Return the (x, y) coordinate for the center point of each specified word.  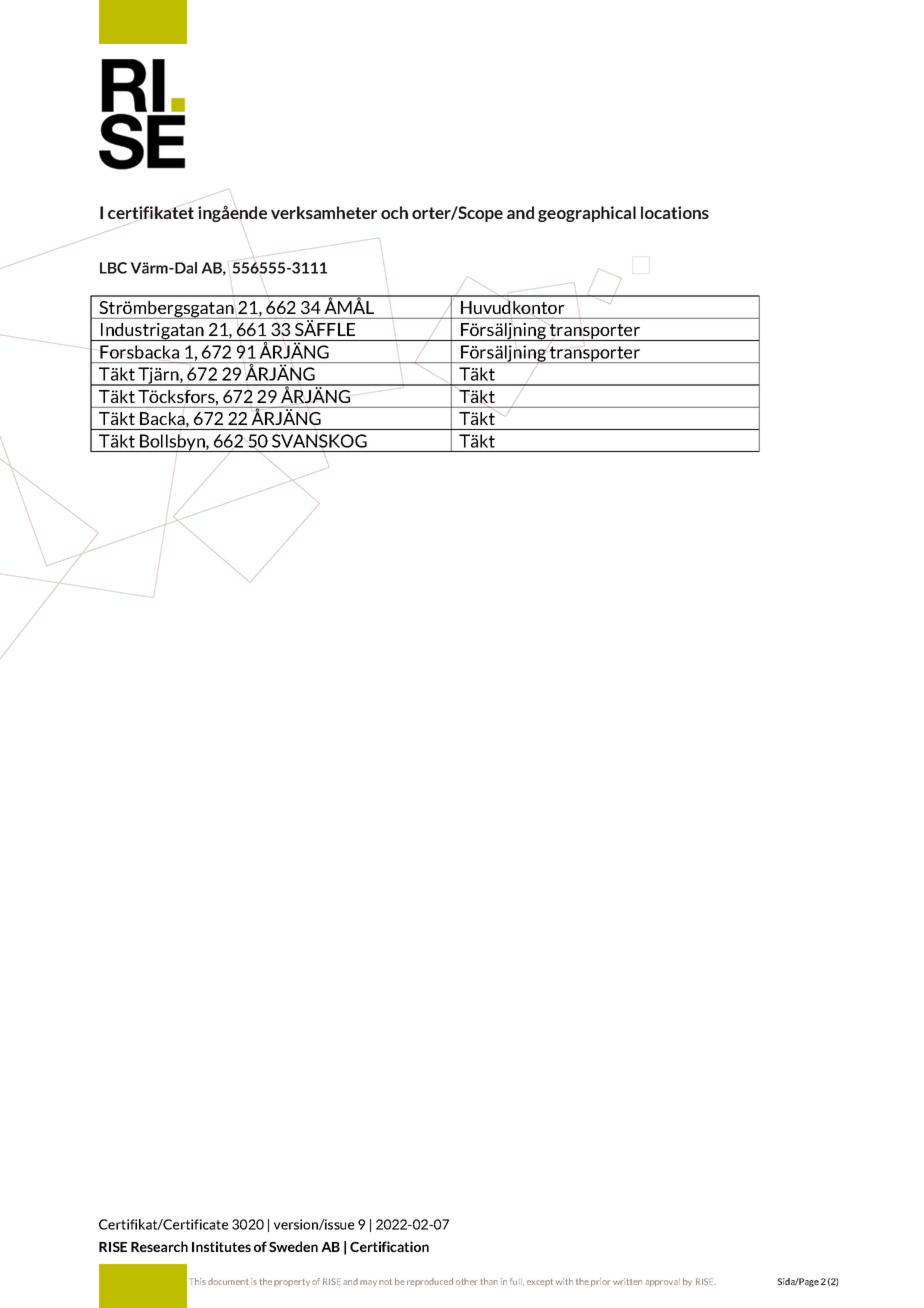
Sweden (293, 1246)
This (197, 1281)
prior (601, 1282)
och (394, 212)
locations (675, 212)
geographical (587, 214)
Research (159, 1246)
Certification (389, 1246)
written (627, 1281)
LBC (113, 268)
